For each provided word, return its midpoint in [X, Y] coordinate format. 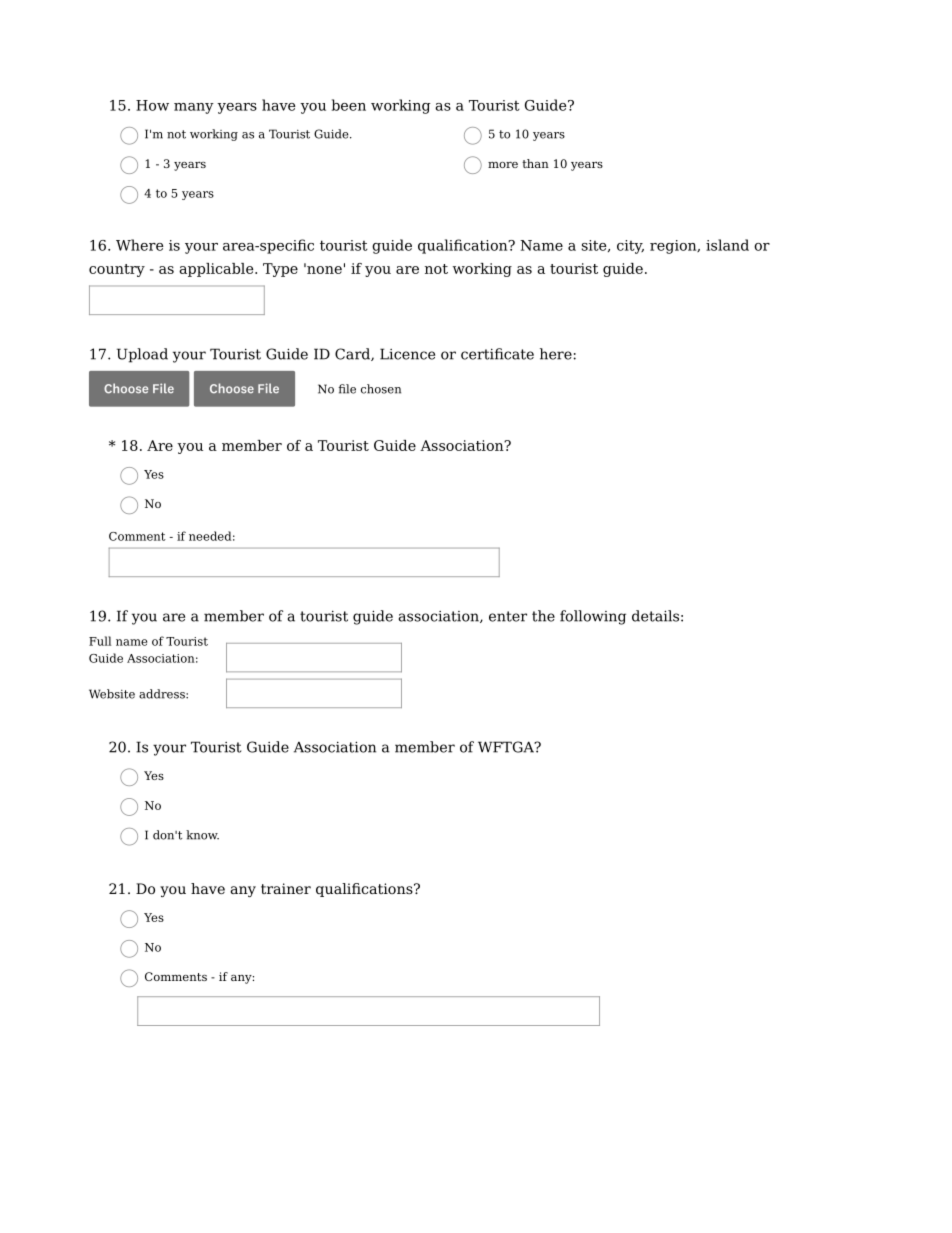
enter [508, 616]
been [349, 105]
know [202, 835]
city [630, 247]
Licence [407, 354]
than [535, 163]
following [593, 617]
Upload [142, 355]
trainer [286, 888]
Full [100, 641]
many [194, 108]
